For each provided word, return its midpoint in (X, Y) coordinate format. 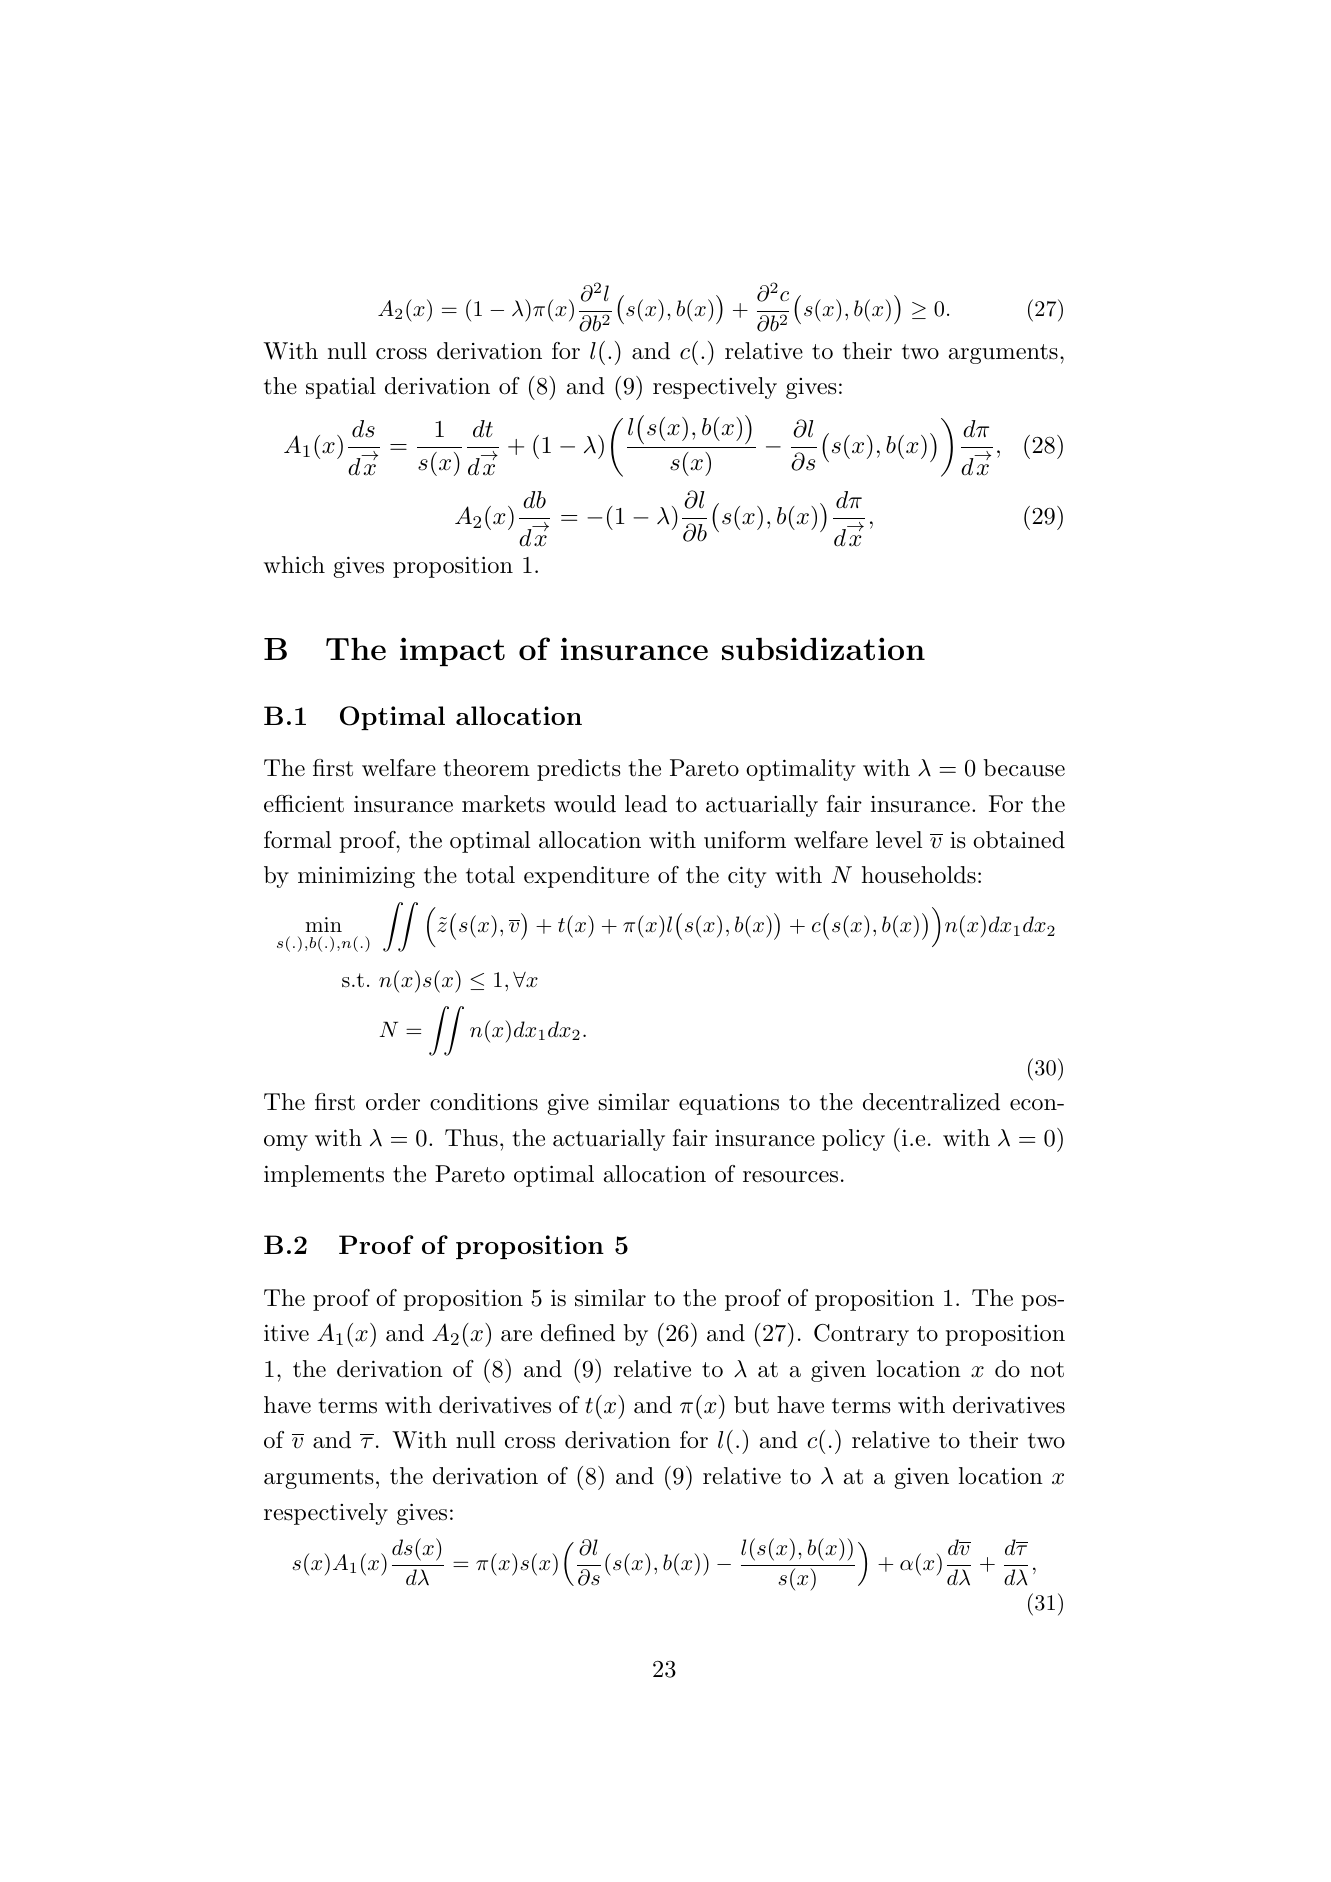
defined (578, 1333)
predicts (578, 770)
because (1024, 768)
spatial (341, 388)
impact (452, 652)
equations (729, 1104)
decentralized (931, 1102)
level (899, 840)
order (393, 1102)
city (747, 877)
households (919, 875)
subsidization (823, 648)
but (751, 1405)
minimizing (356, 877)
